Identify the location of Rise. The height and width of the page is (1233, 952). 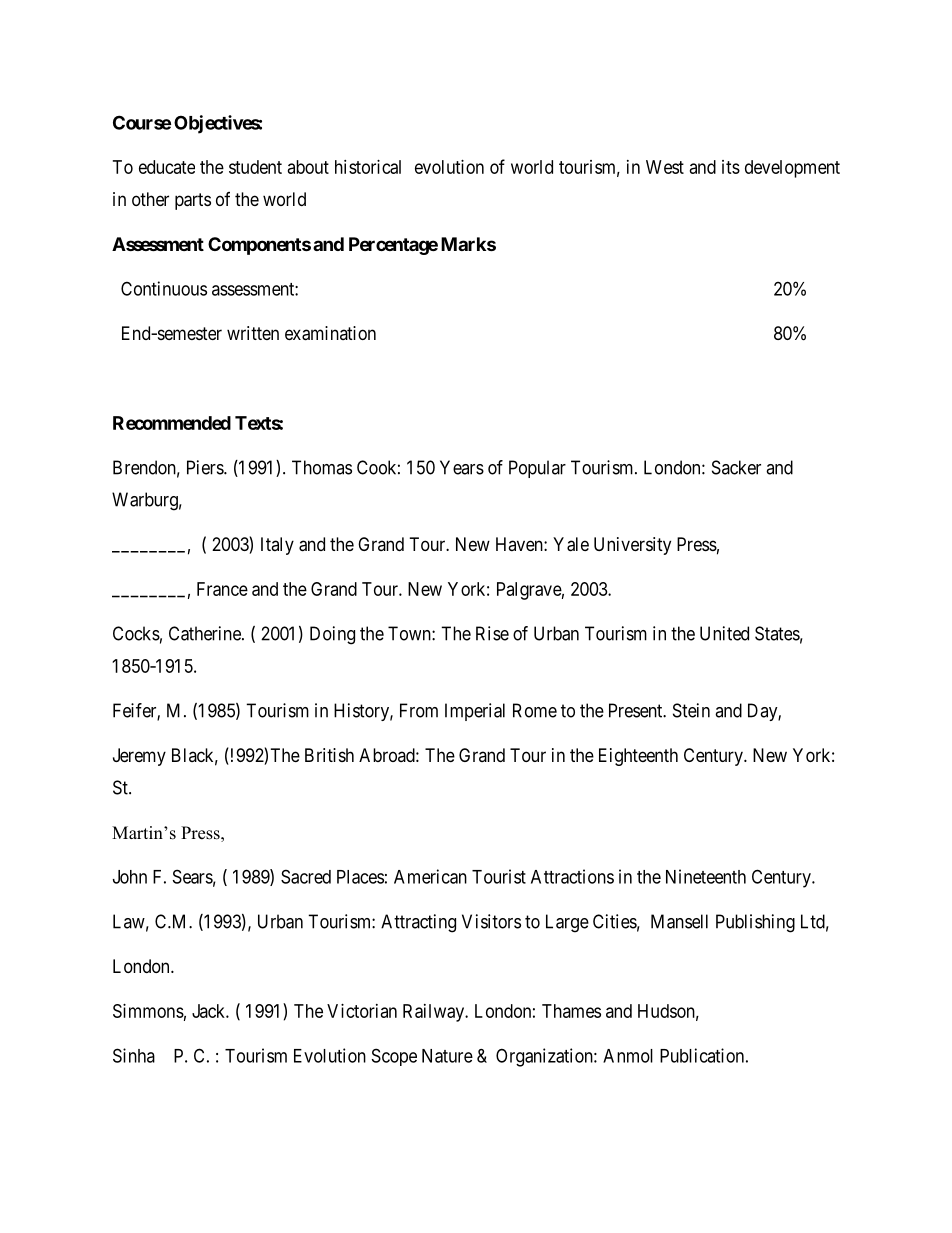
(492, 633).
